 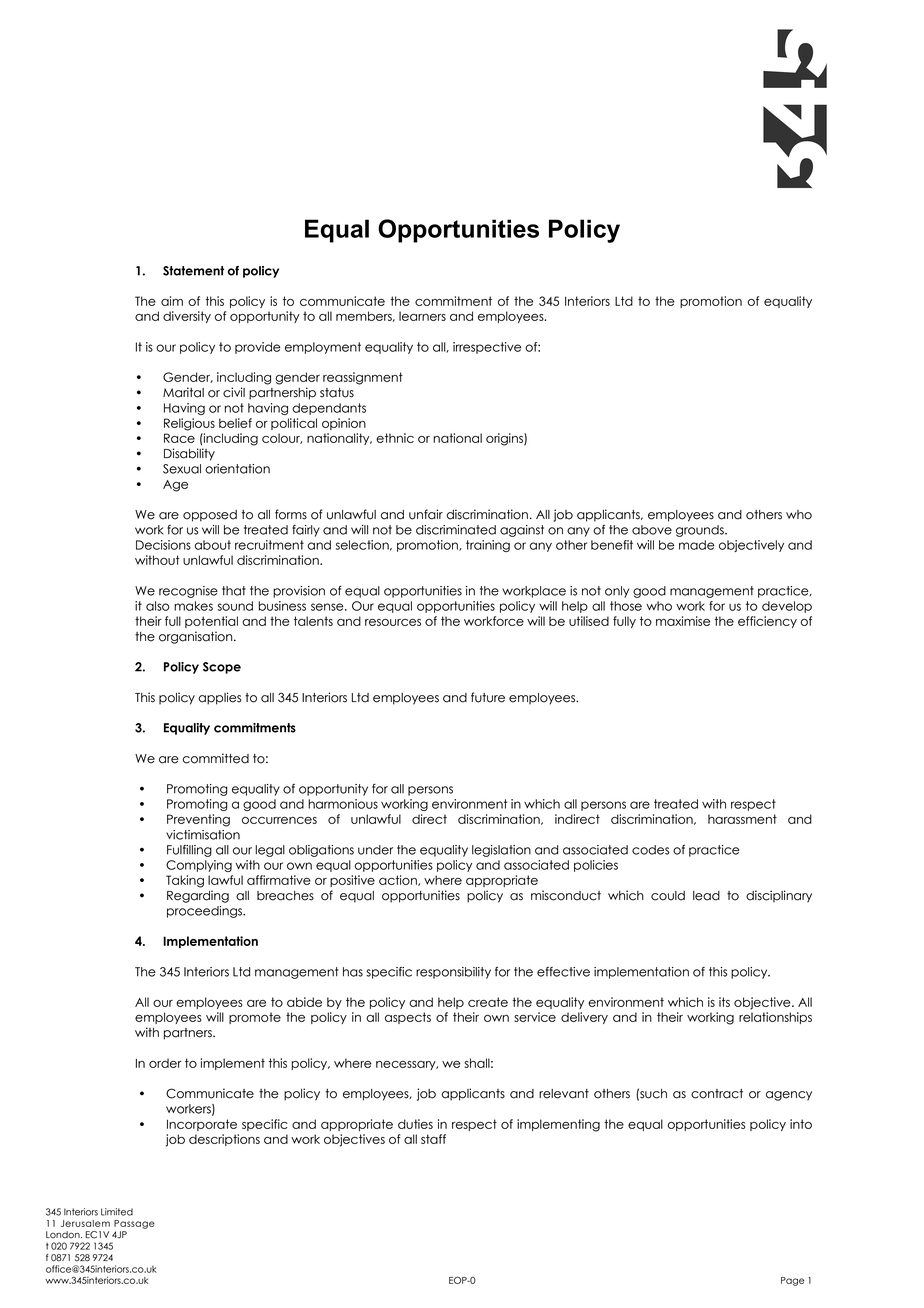 I want to click on harmonious, so click(x=343, y=804).
